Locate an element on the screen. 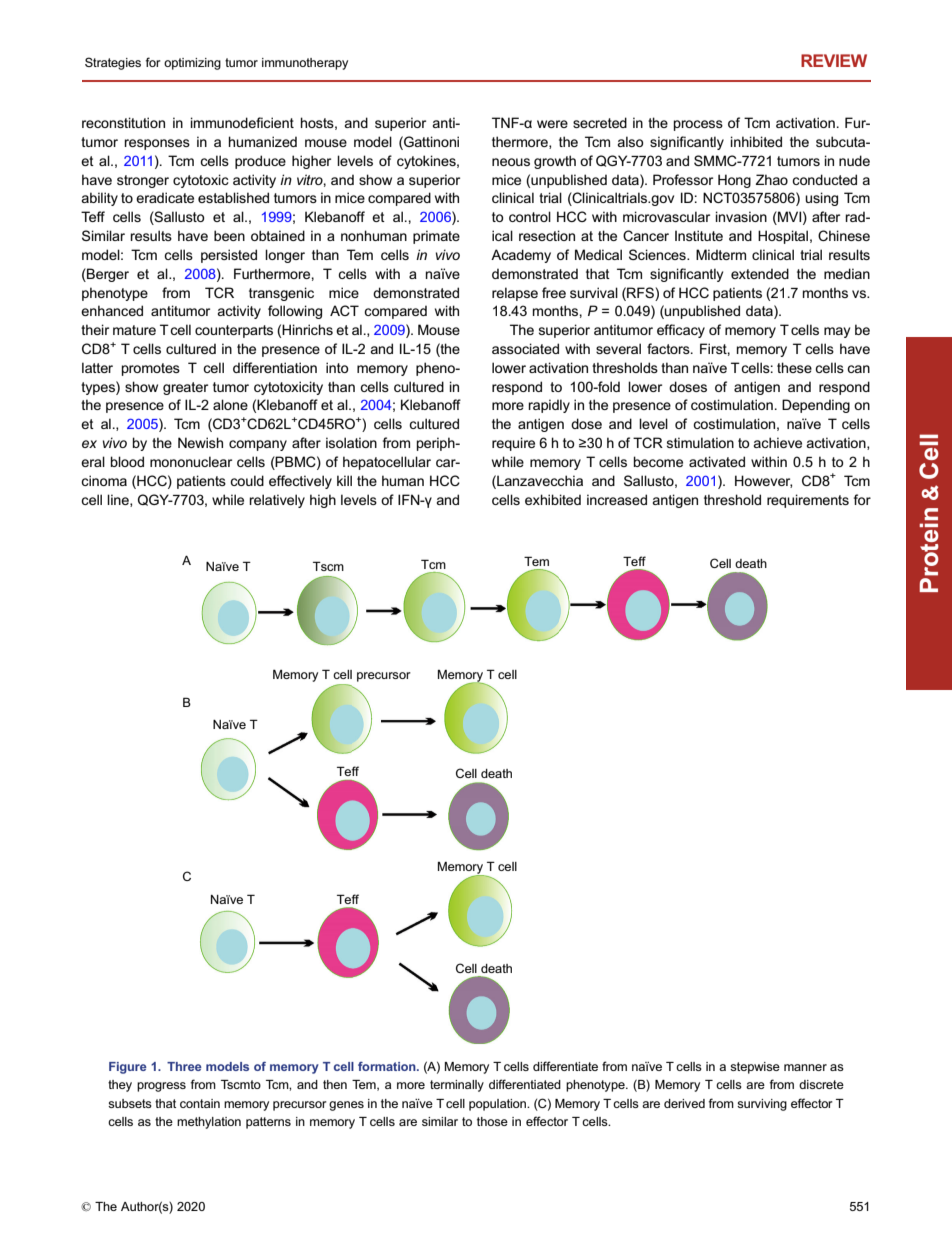  exhibited is located at coordinates (553, 499).
